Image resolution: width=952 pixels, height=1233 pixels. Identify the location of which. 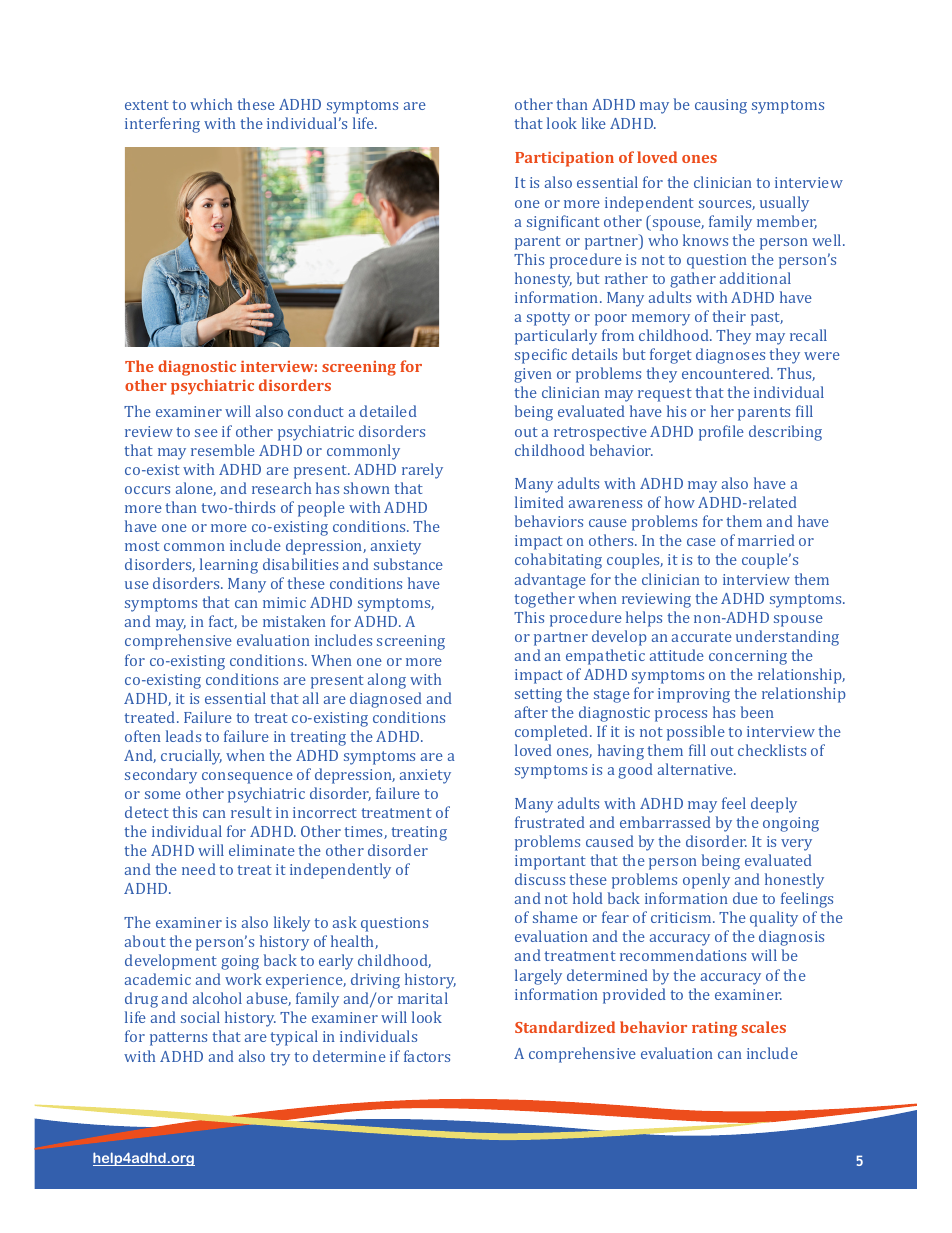
(211, 104).
